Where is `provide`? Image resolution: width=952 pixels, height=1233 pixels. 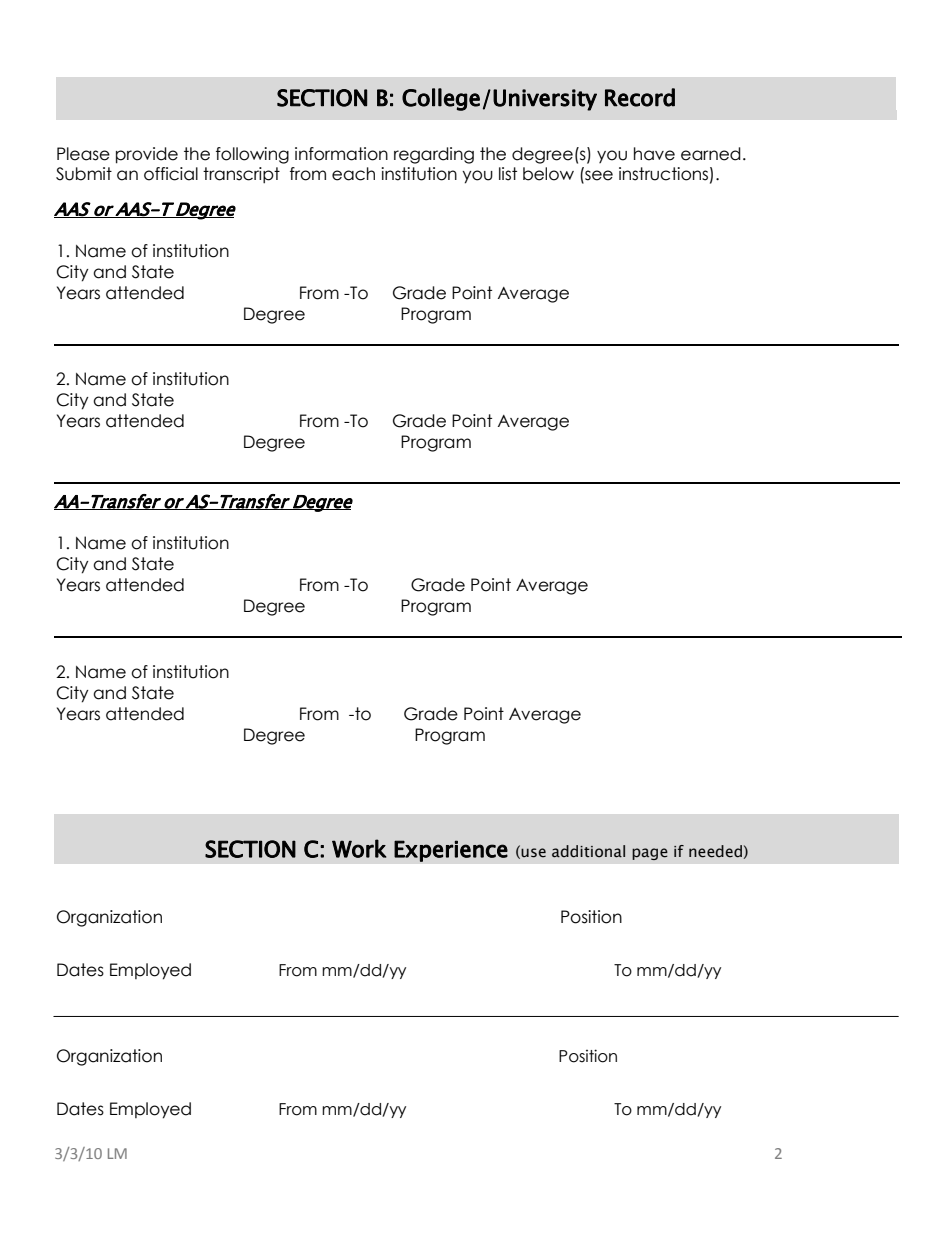
provide is located at coordinates (147, 155).
